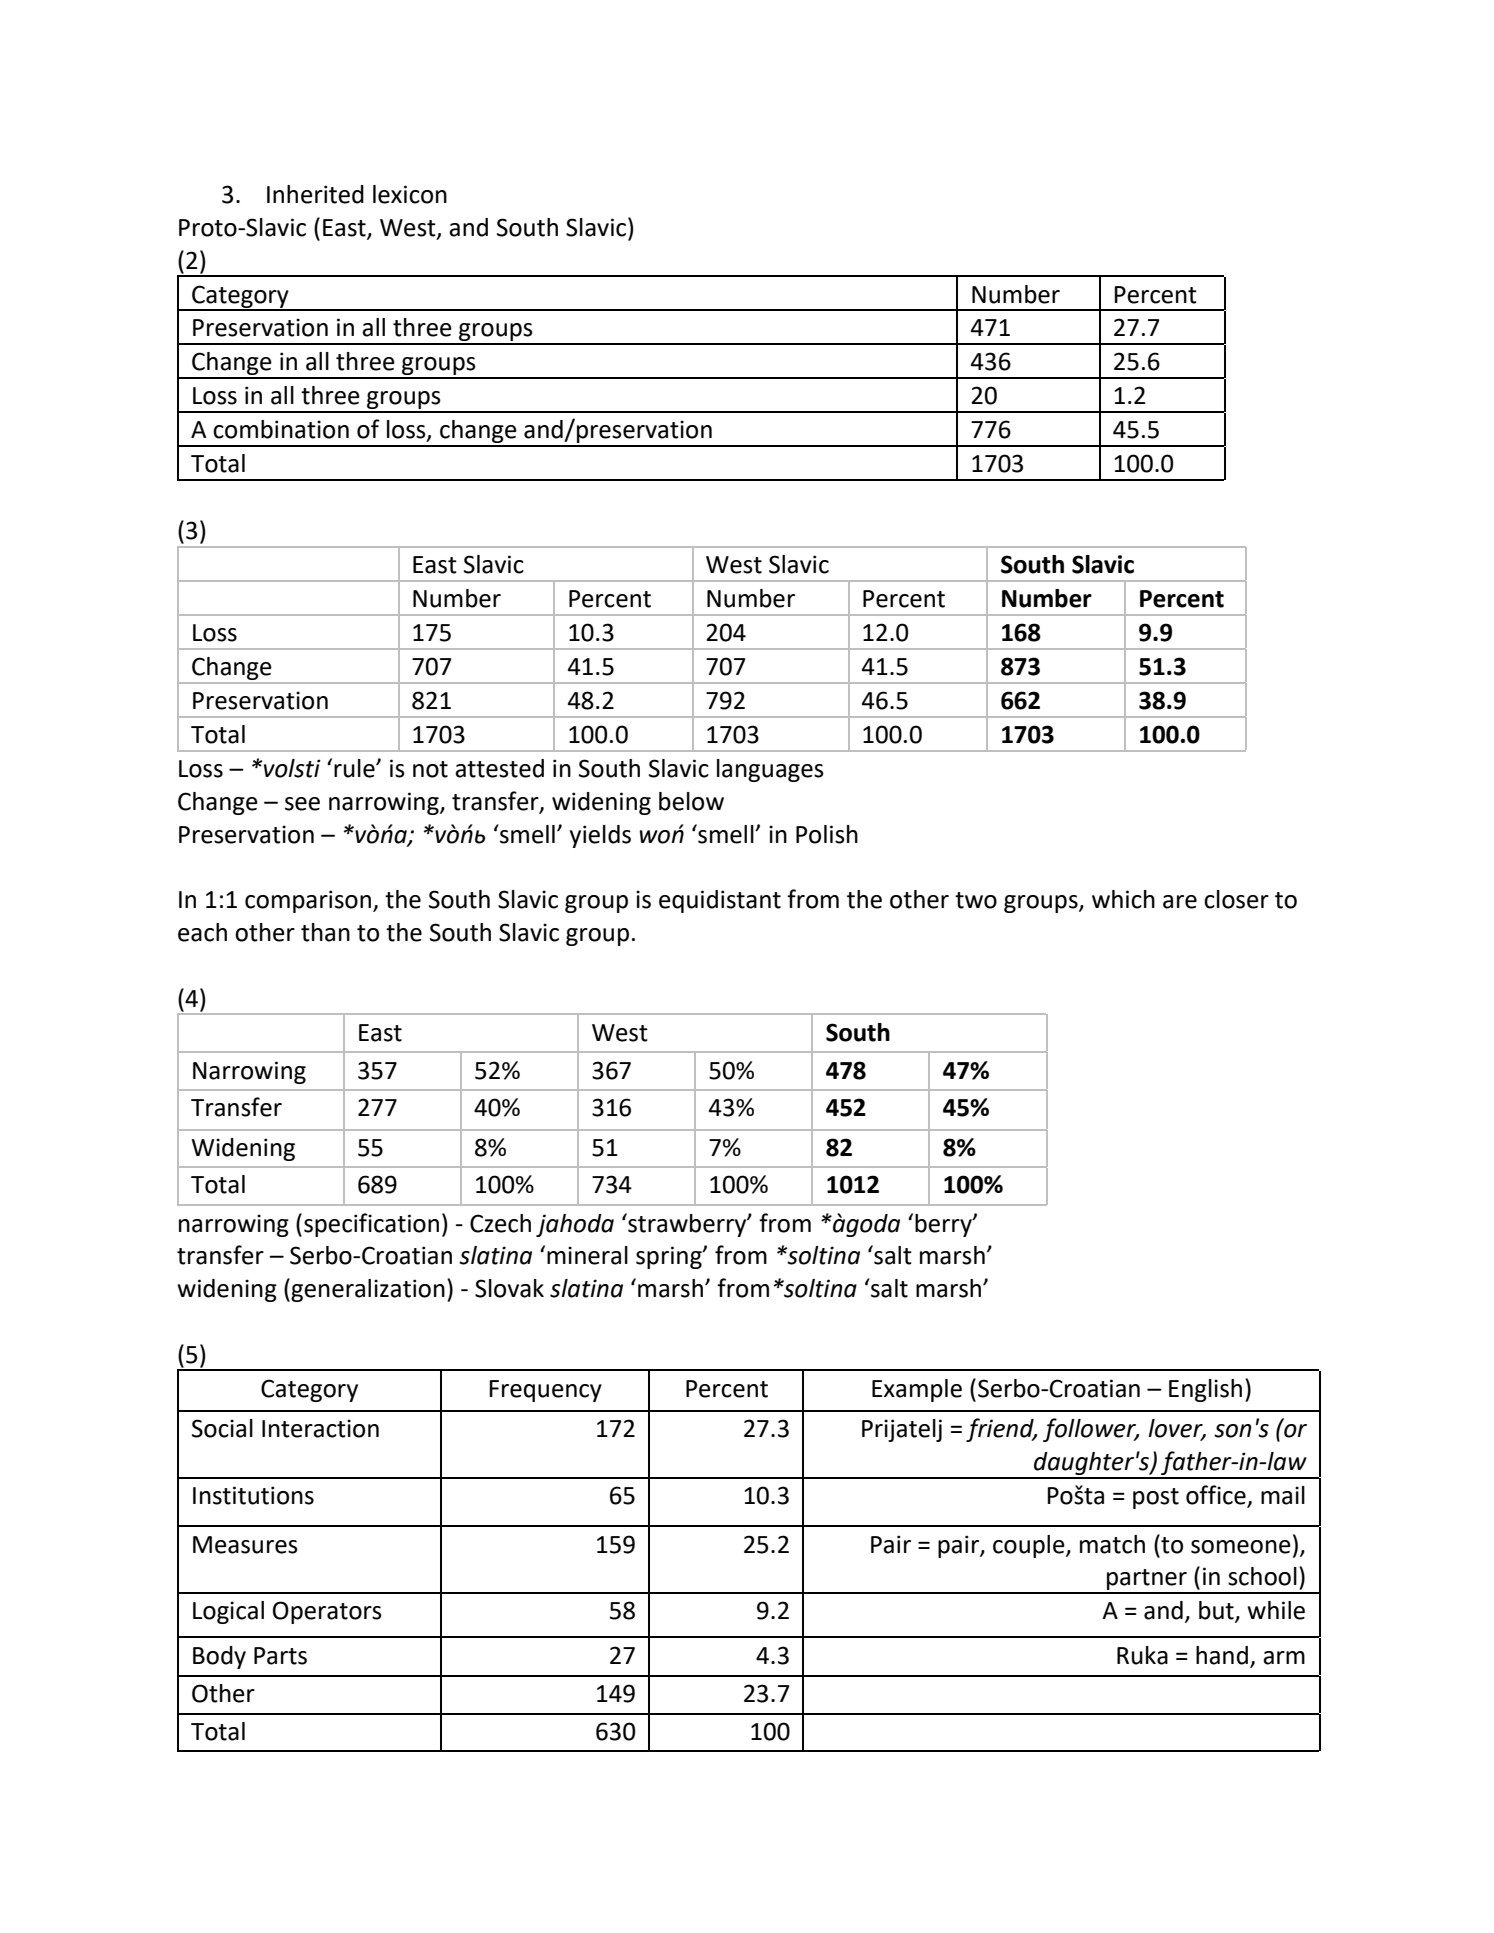 The width and height of the page is (1494, 1933). What do you see at coordinates (315, 194) in the page?
I see `Inherited` at bounding box center [315, 194].
